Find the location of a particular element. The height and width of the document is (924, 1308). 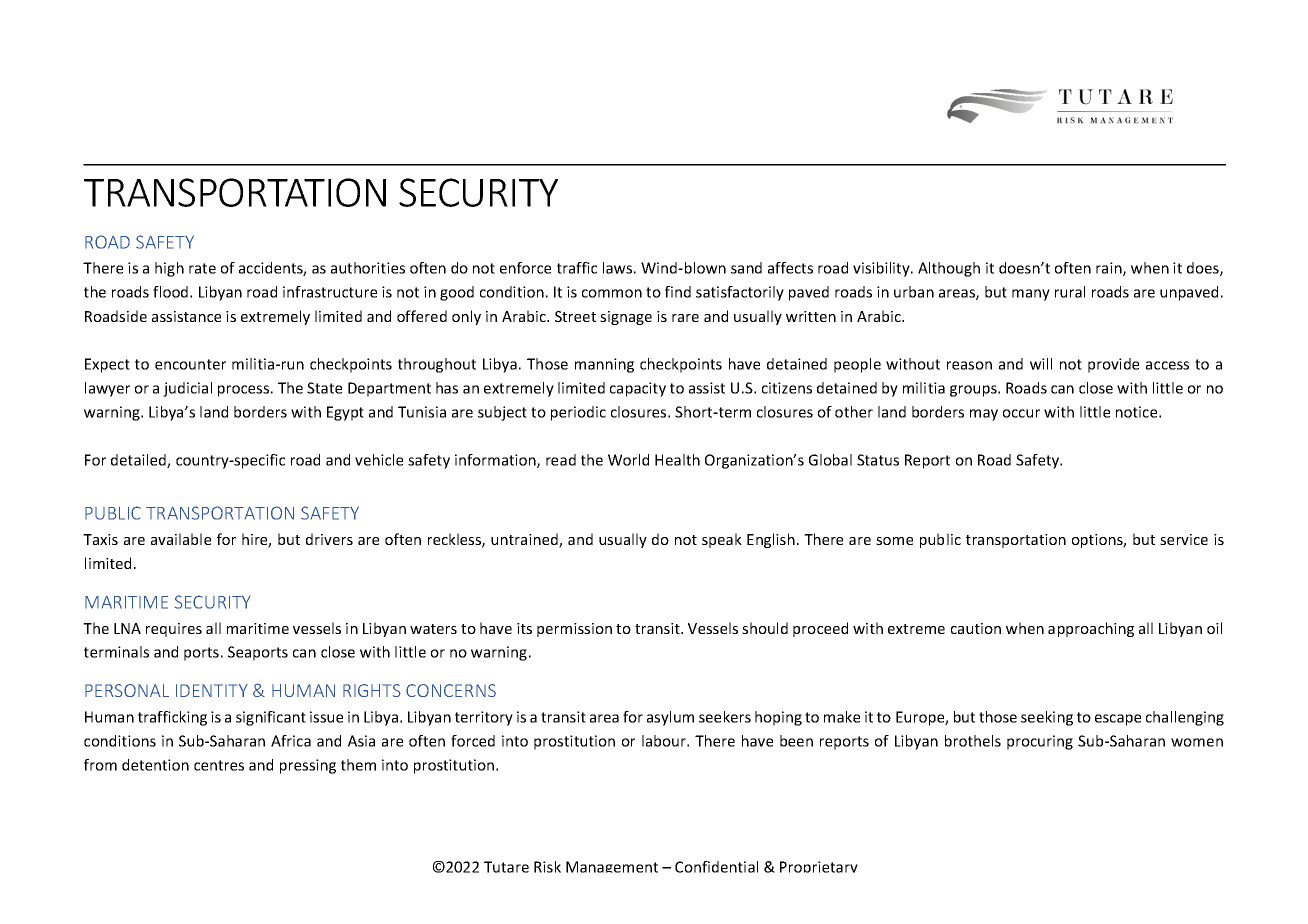

vehicle is located at coordinates (379, 460).
